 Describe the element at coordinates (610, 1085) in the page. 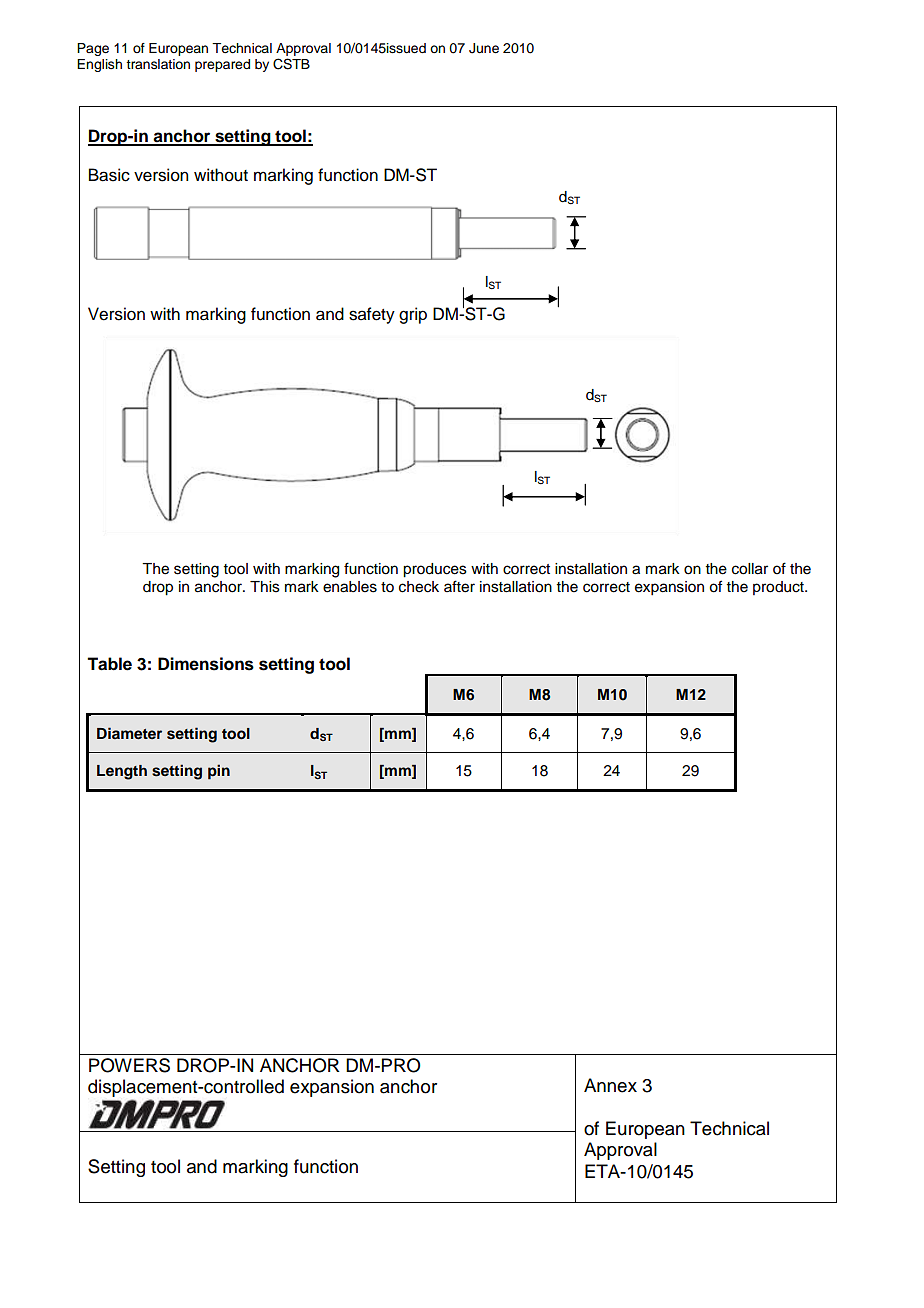

I see `Annex` at that location.
